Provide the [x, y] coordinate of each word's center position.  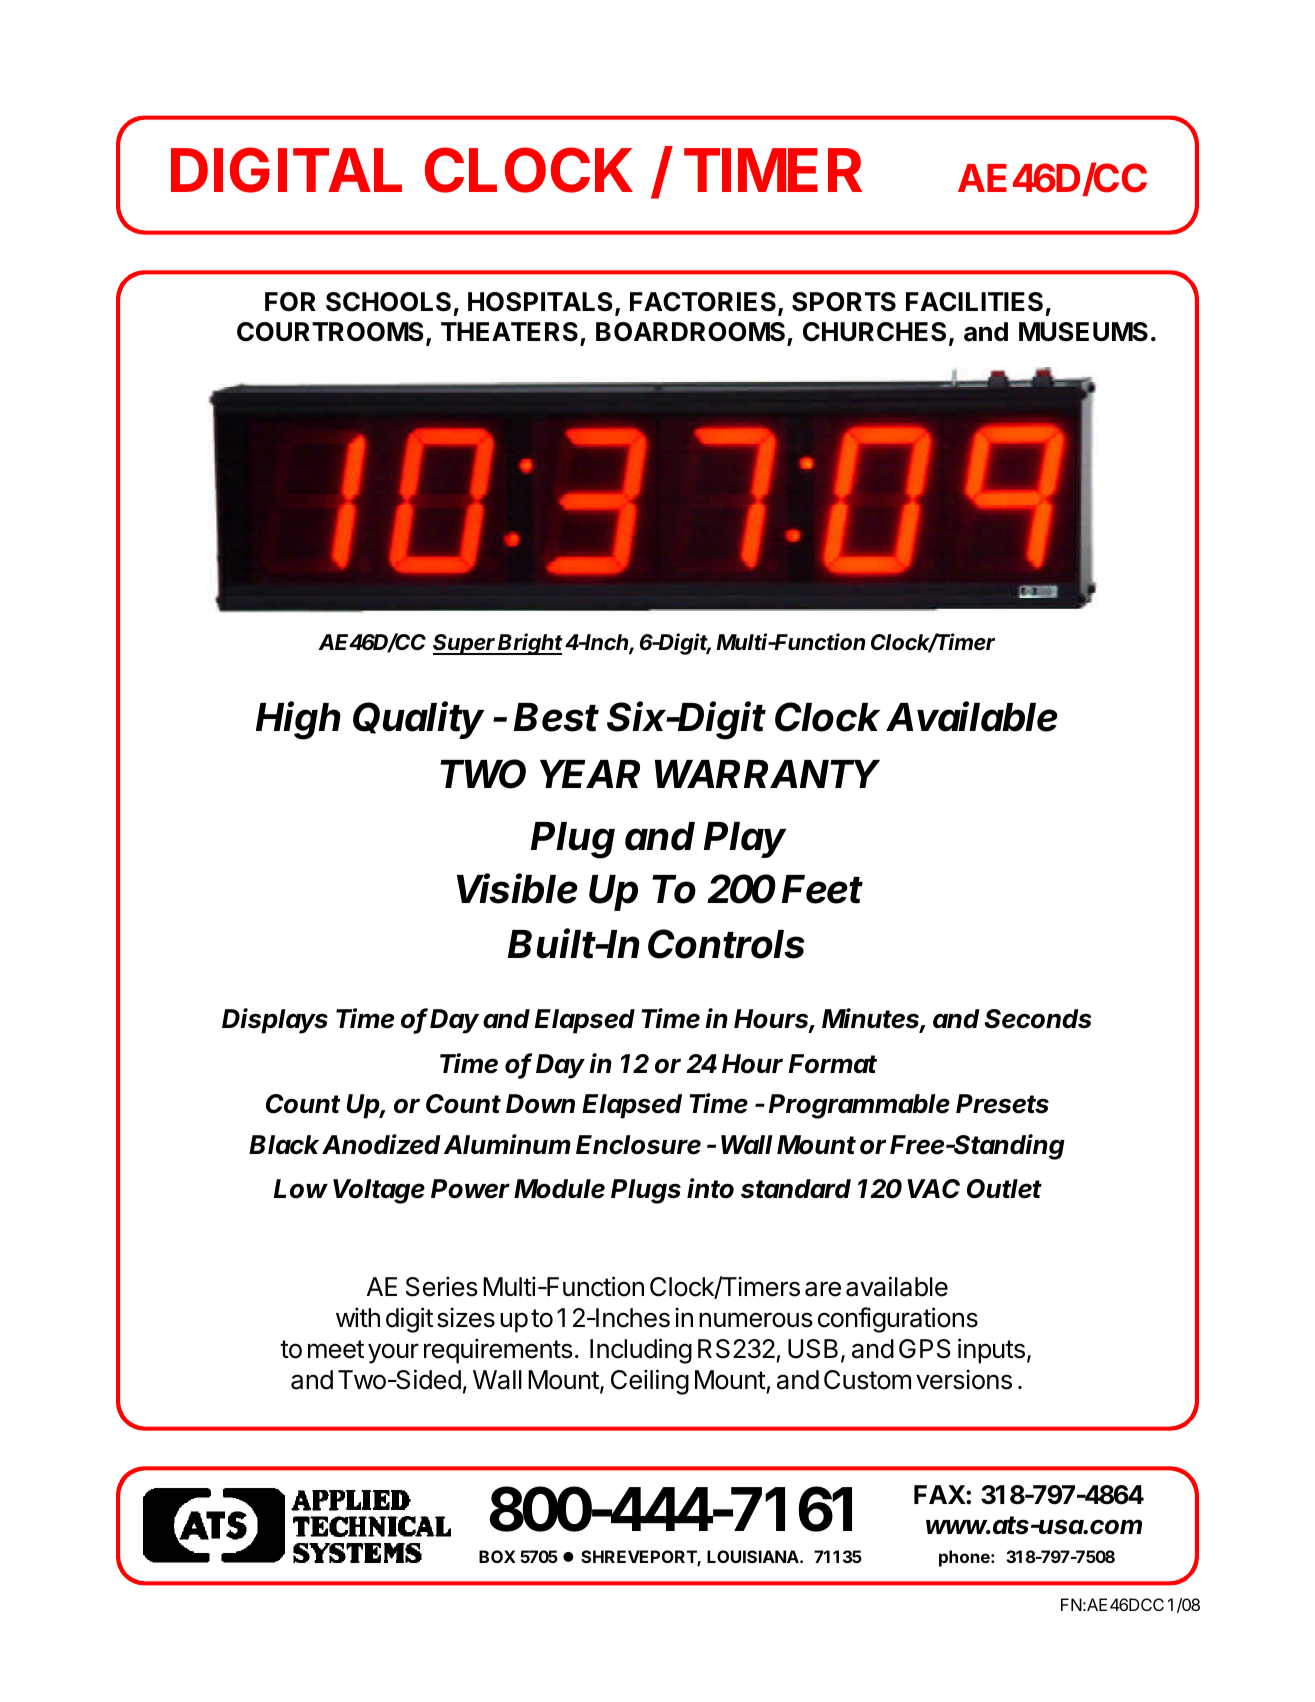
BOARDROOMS [692, 333]
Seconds [1038, 1019]
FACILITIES [974, 302]
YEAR [590, 774]
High [298, 720]
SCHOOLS [388, 302]
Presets [1002, 1104]
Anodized [381, 1144]
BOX [497, 1556]
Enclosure [638, 1145]
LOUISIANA [754, 1556]
